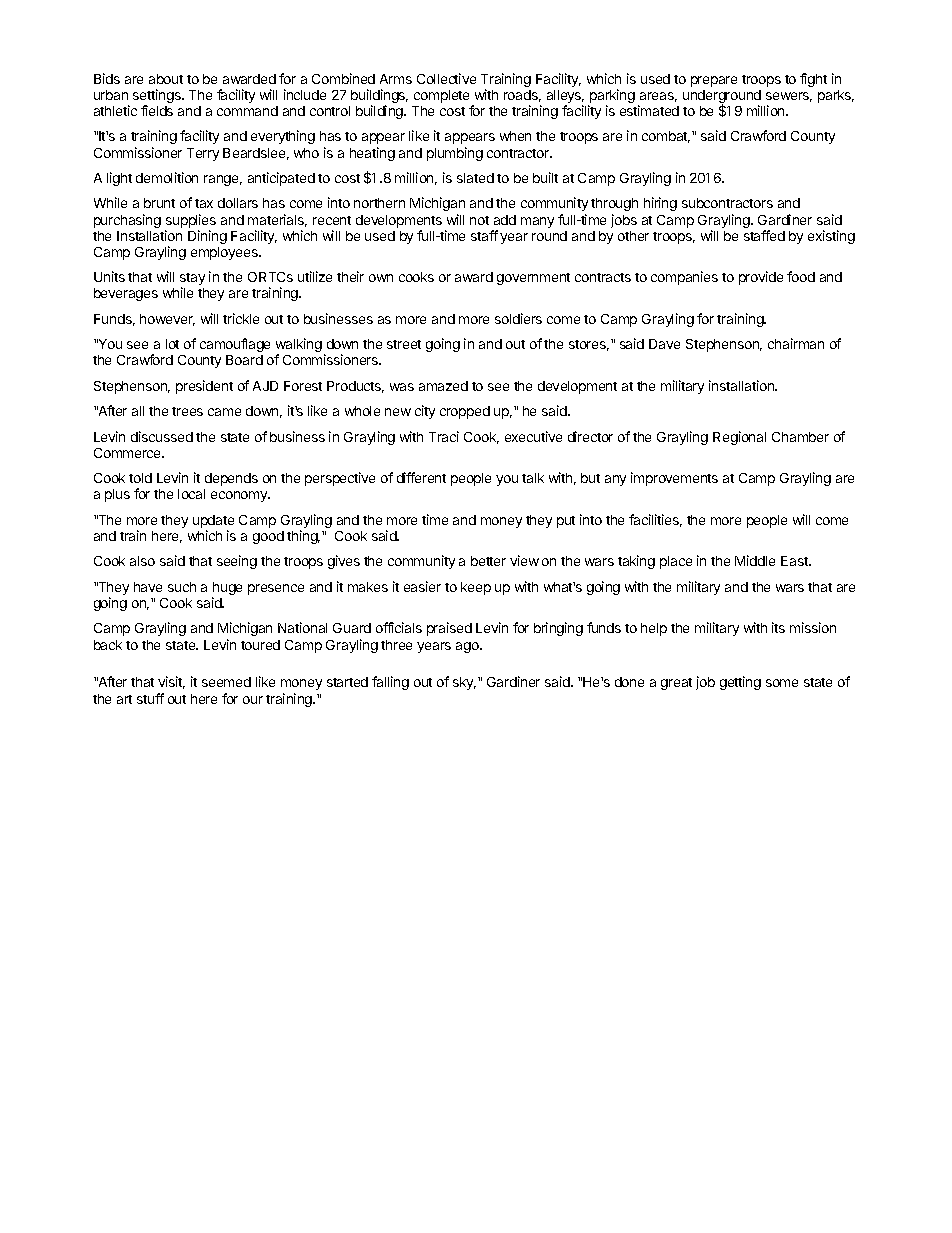 The height and width of the page is (1233, 952). Describe the element at coordinates (213, 523) in the page. I see `update` at that location.
